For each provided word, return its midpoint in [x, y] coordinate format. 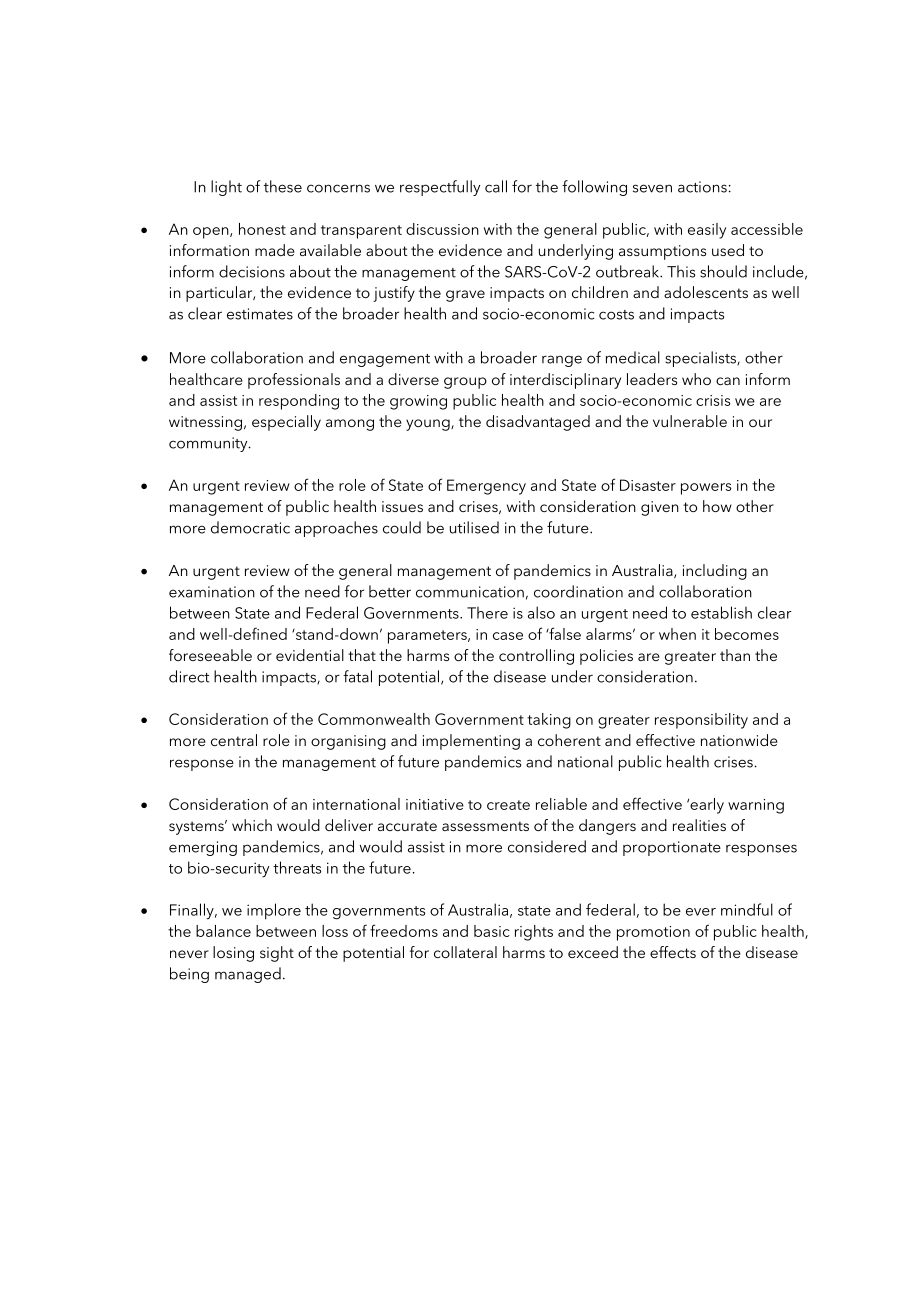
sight [277, 954]
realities [699, 825]
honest [262, 229]
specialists [702, 359]
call [496, 186]
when [677, 634]
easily [707, 231]
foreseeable [210, 655]
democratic [250, 527]
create [508, 805]
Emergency [486, 487]
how [717, 506]
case [508, 636]
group [465, 383]
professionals [294, 381]
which [252, 825]
